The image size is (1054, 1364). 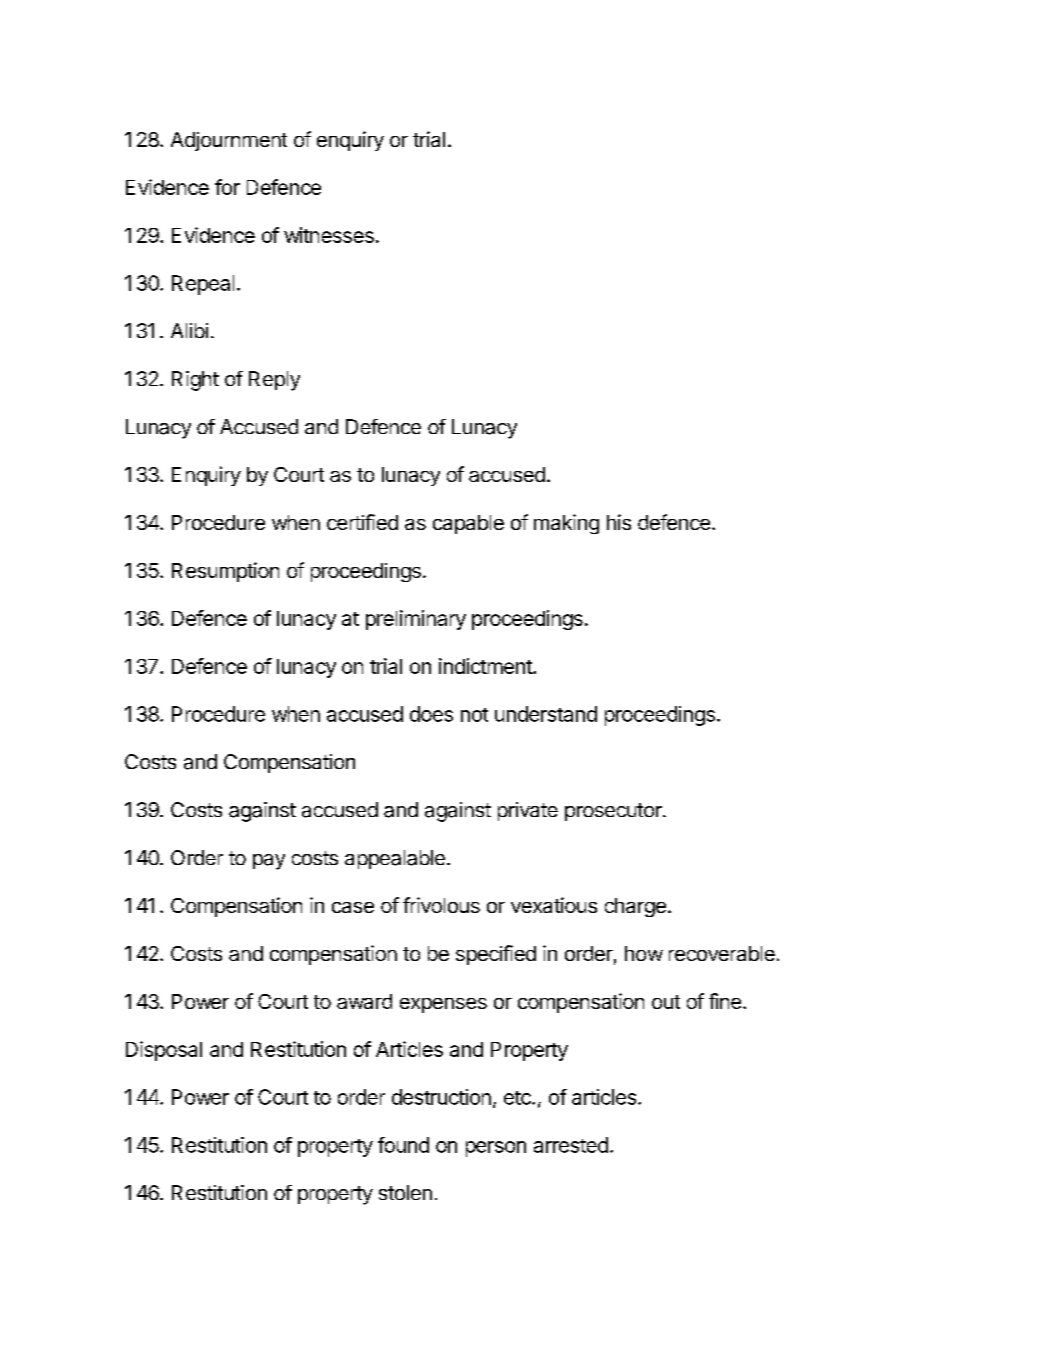 I want to click on charge, so click(x=635, y=907).
